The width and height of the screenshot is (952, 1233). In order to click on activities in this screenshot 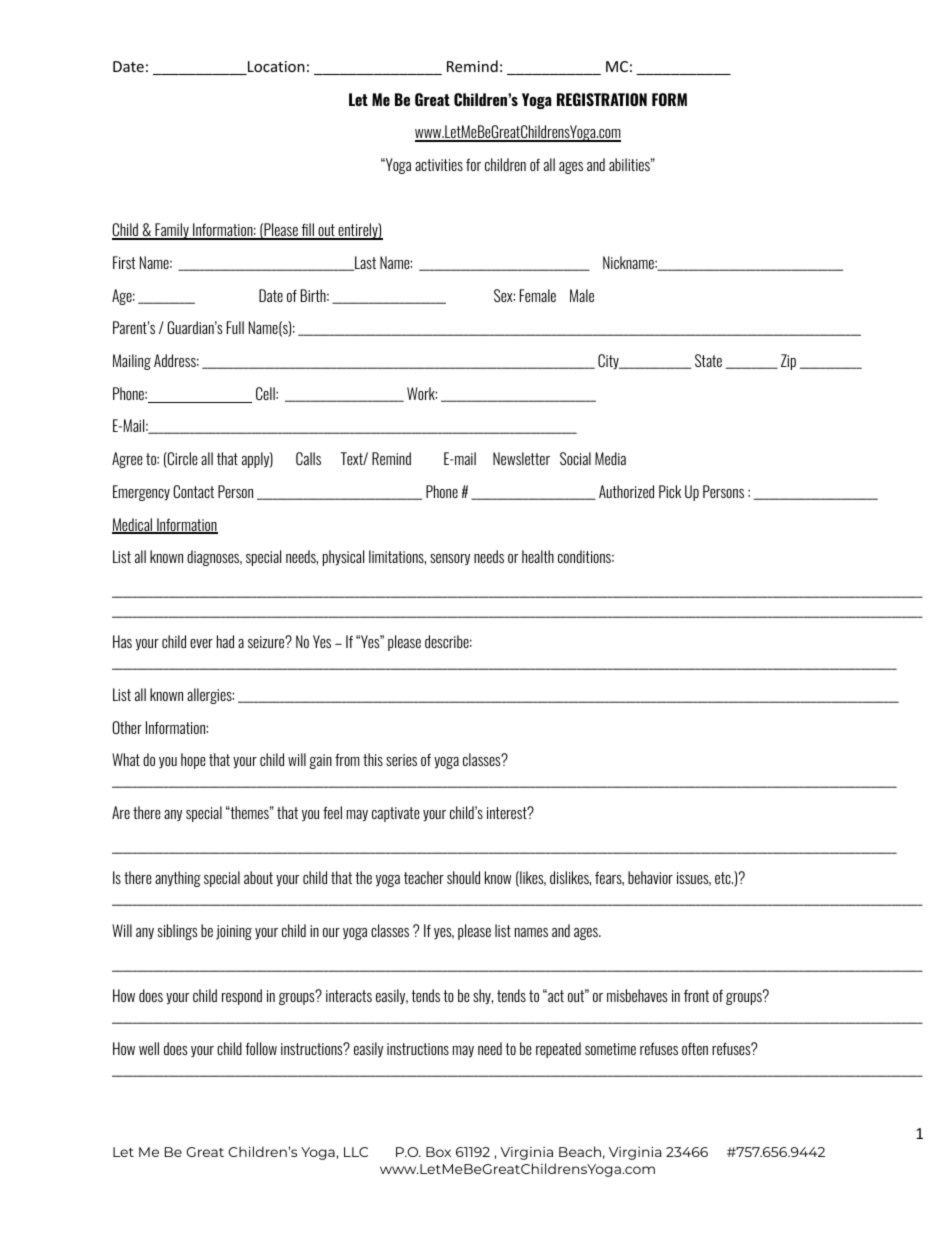, I will do `click(439, 165)`.
